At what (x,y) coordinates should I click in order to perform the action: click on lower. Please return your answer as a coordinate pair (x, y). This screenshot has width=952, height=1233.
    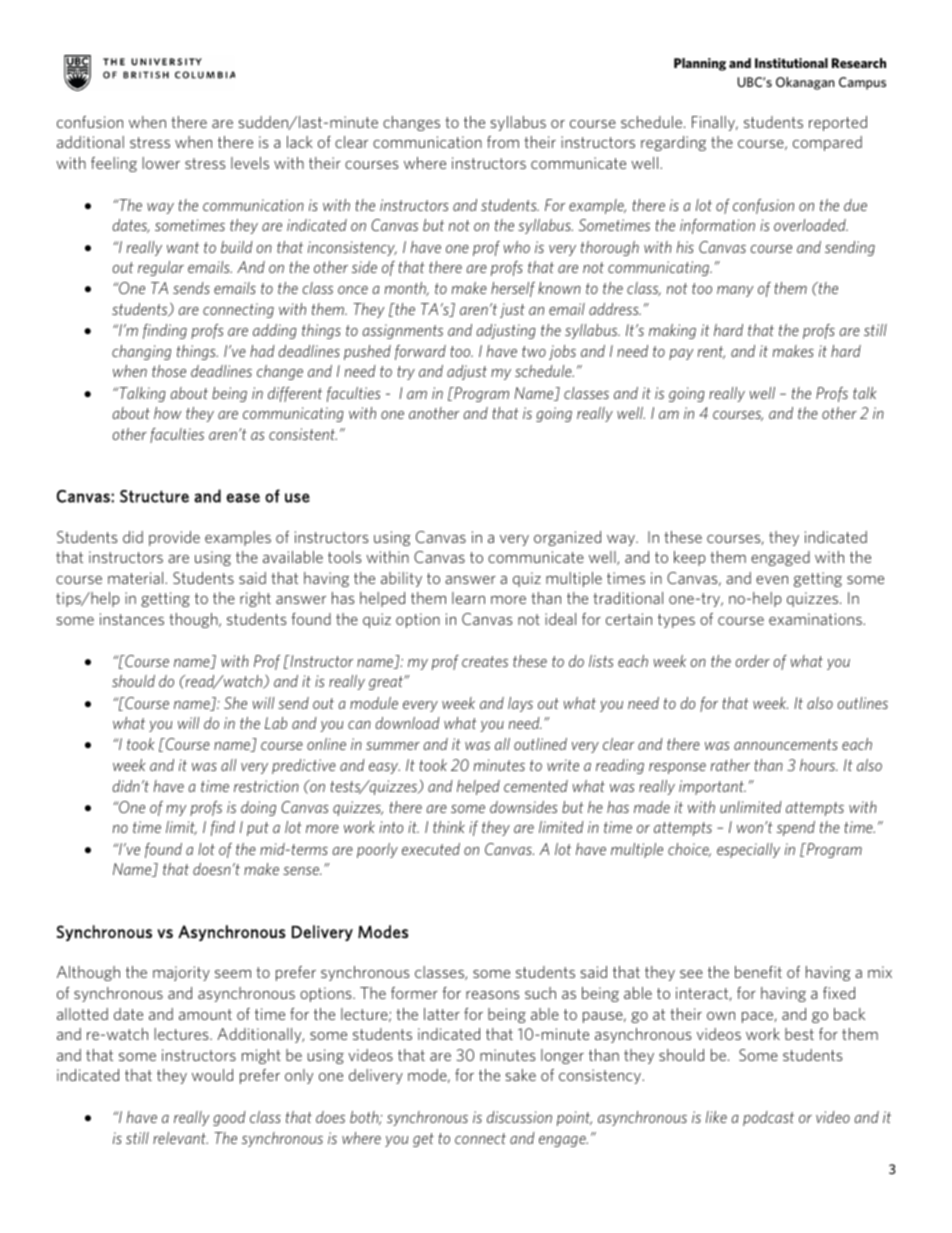
    Looking at the image, I should click on (161, 163).
